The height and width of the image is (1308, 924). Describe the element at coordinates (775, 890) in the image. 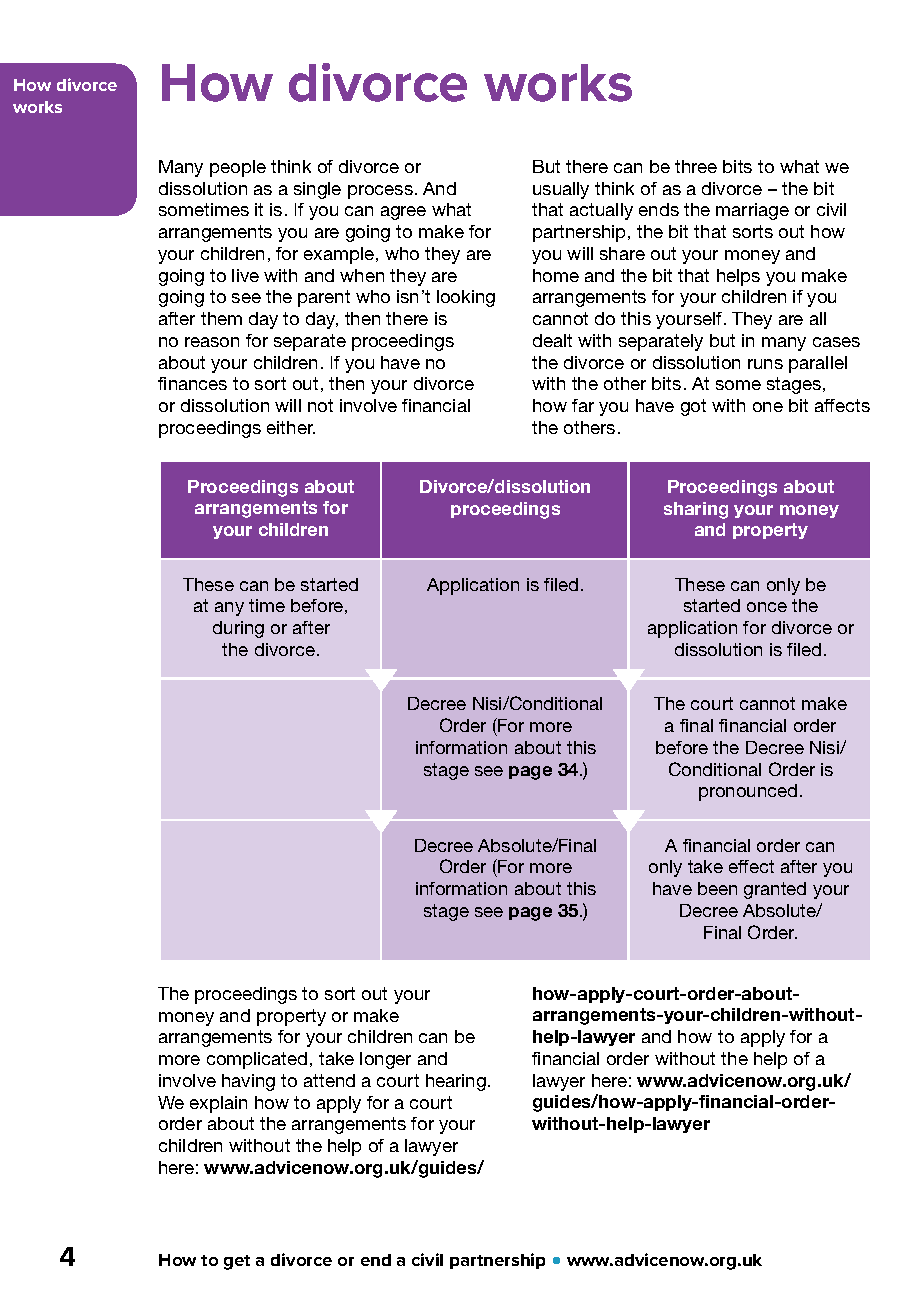

I see `granted` at that location.
